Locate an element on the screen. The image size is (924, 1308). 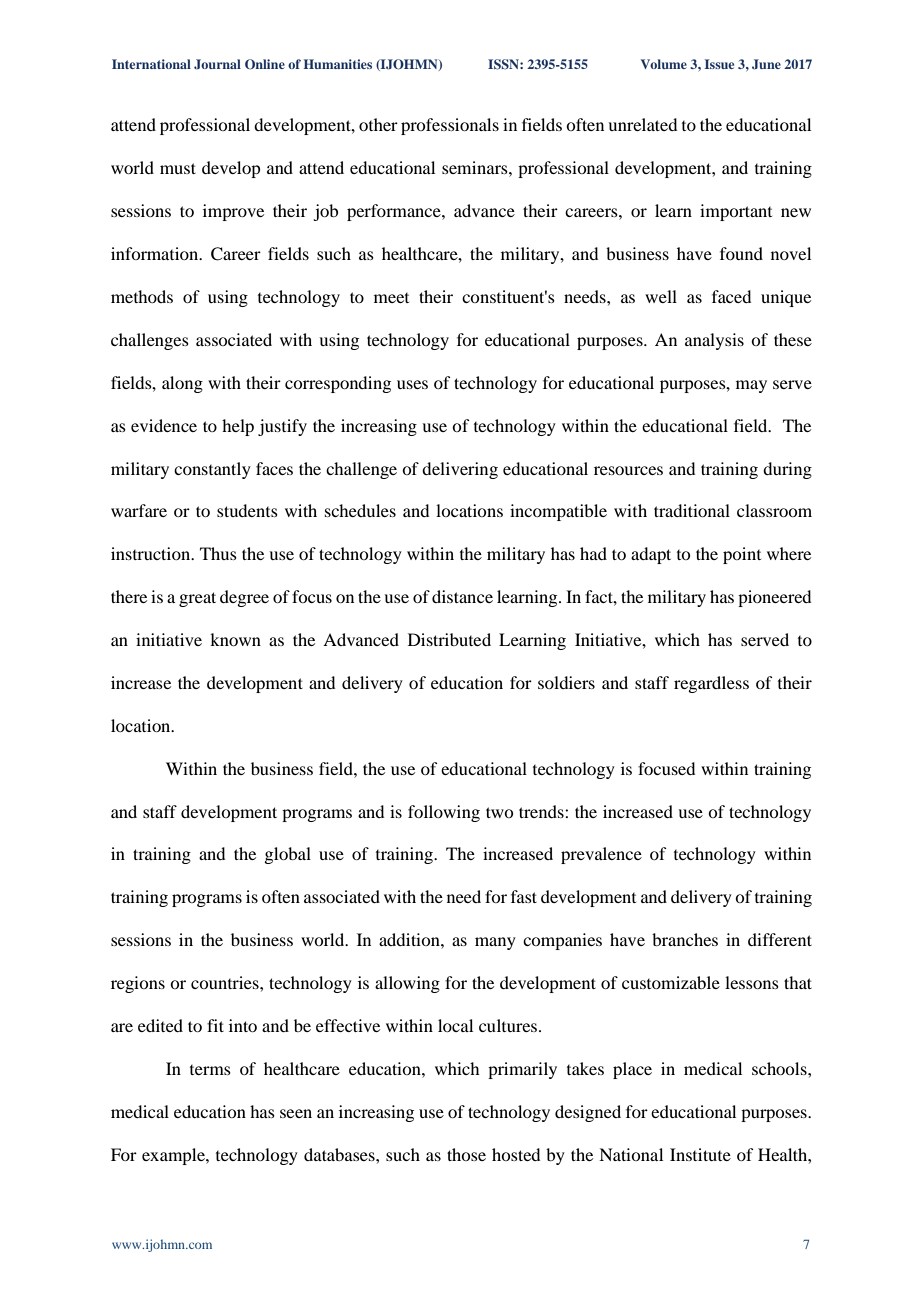
Journal is located at coordinates (217, 64).
